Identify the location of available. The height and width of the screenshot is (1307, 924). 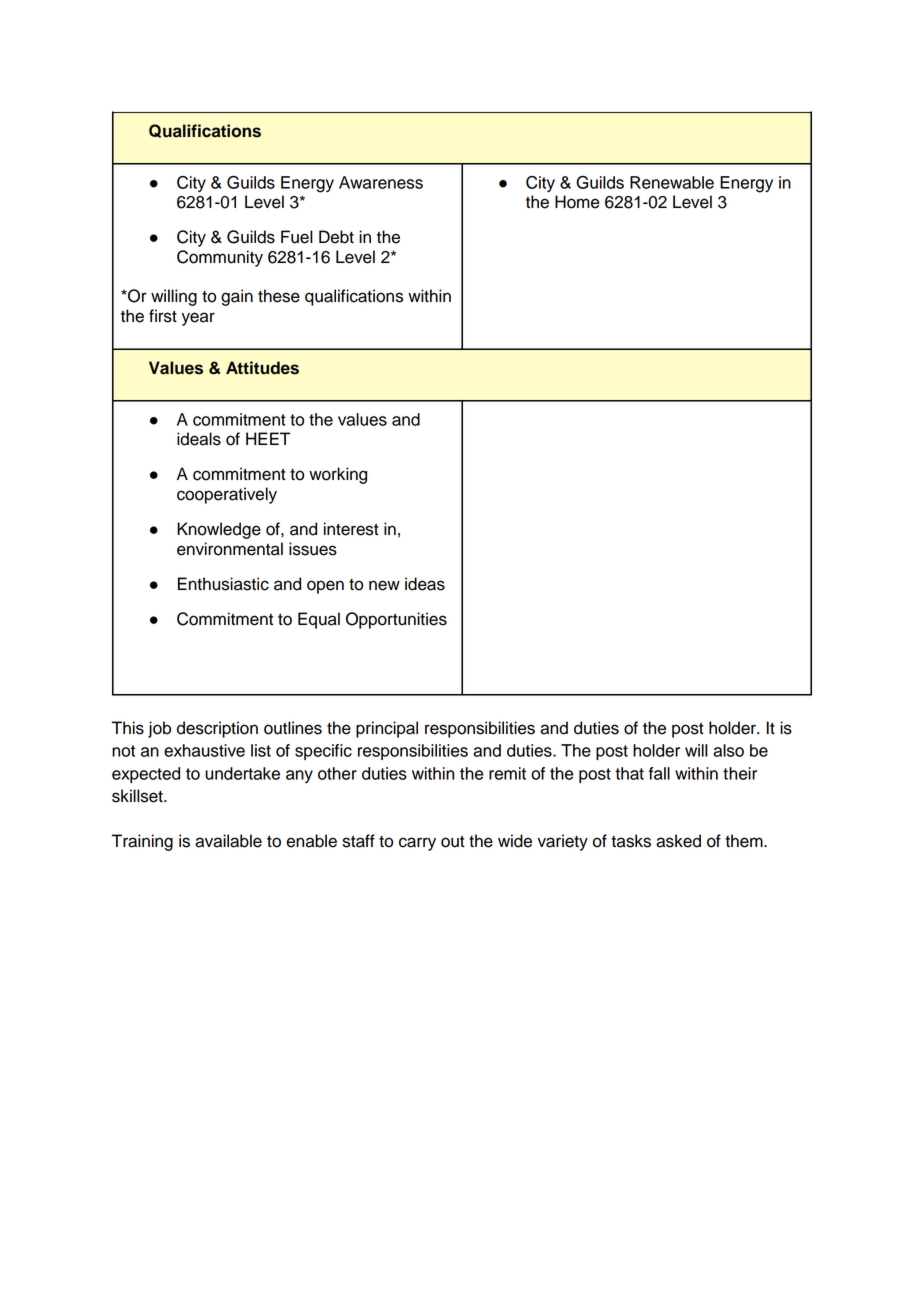
(228, 841).
